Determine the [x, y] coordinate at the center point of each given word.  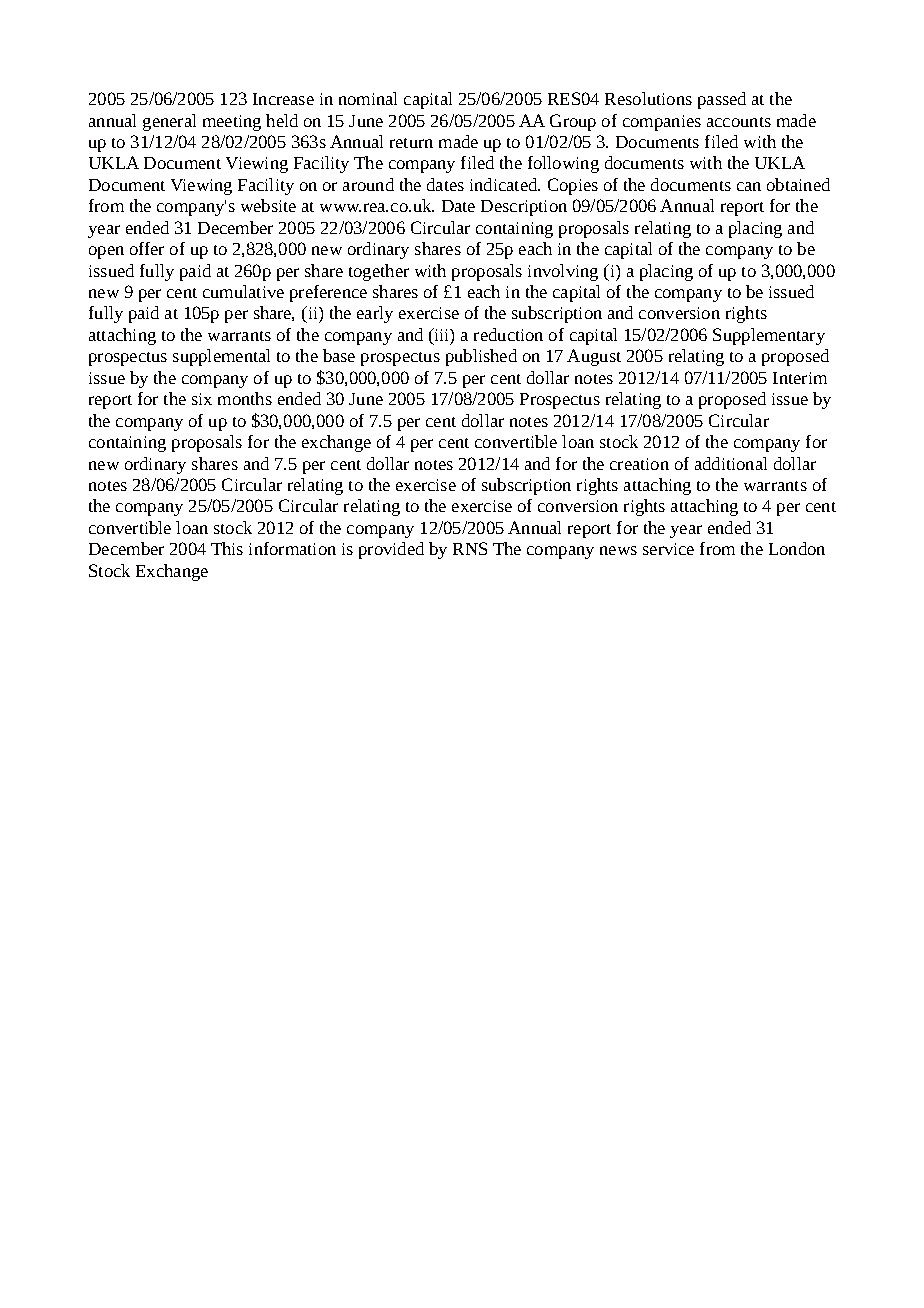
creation [639, 464]
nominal [368, 98]
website [268, 205]
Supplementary [769, 336]
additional [731, 463]
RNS [470, 548]
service [668, 549]
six [202, 399]
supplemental [221, 357]
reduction [508, 334]
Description [524, 208]
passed [722, 100]
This [227, 548]
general [169, 122]
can [749, 186]
